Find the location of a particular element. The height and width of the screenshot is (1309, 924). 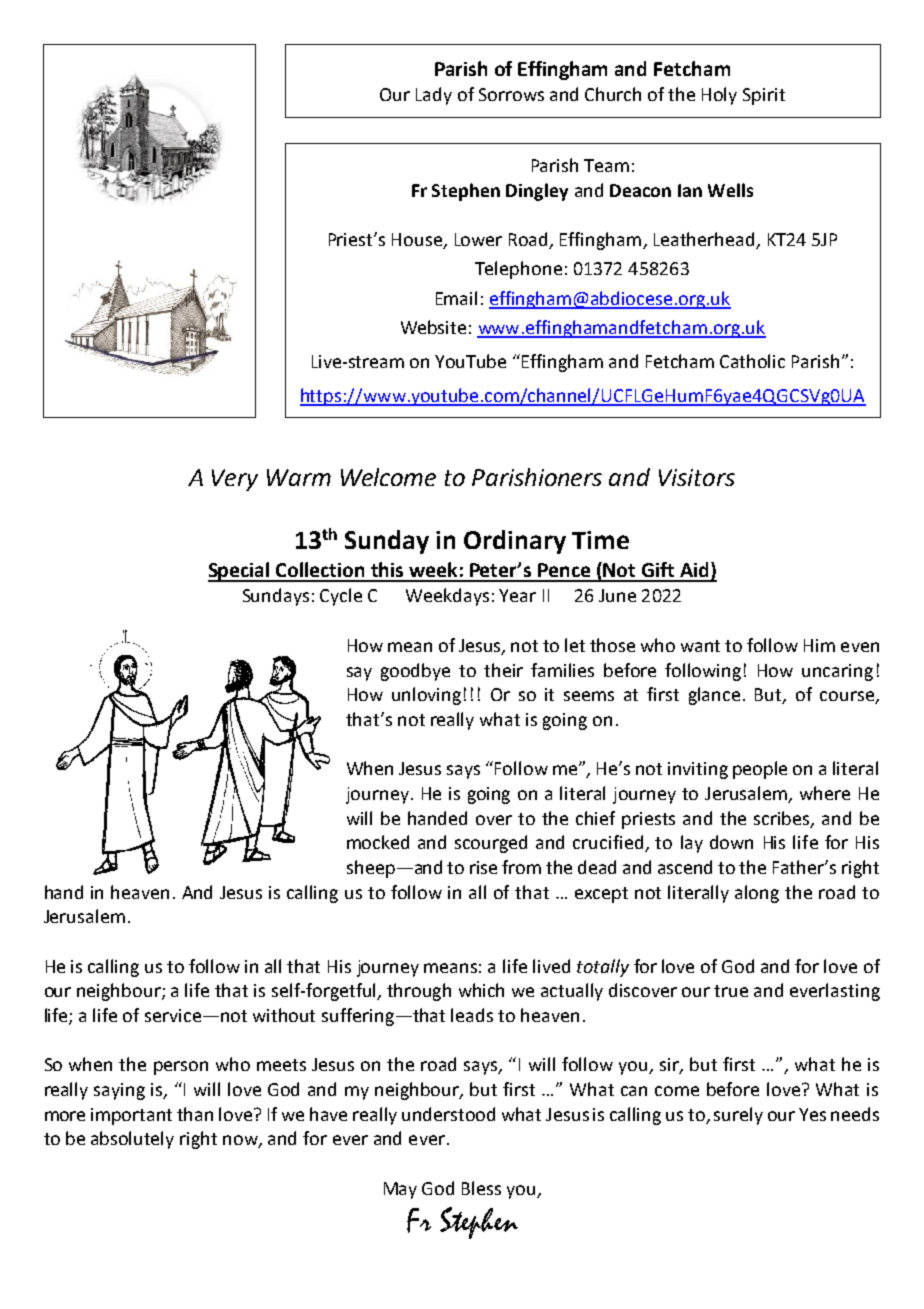

Very is located at coordinates (235, 480).
